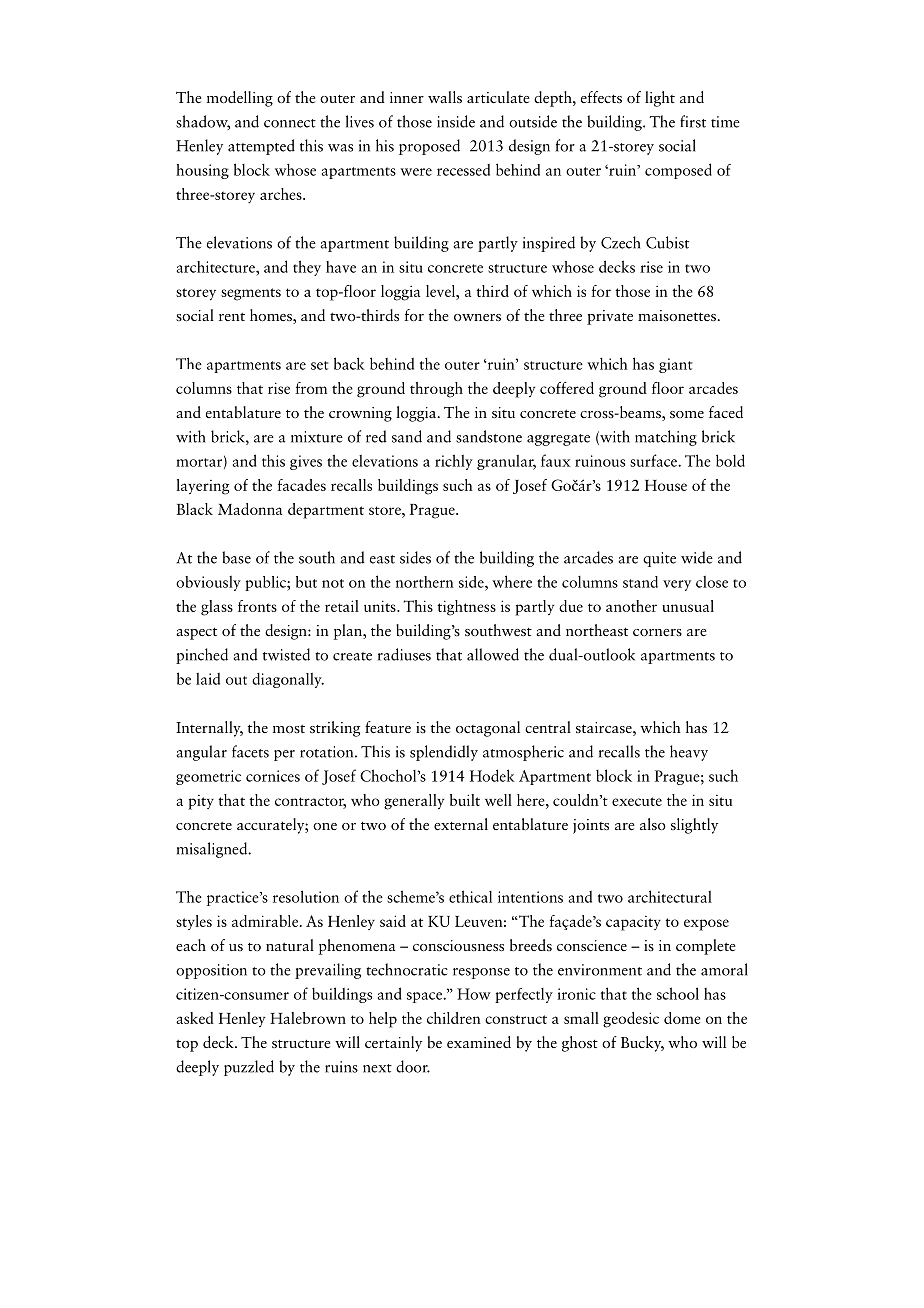  What do you see at coordinates (232, 317) in the screenshot?
I see `rent` at bounding box center [232, 317].
